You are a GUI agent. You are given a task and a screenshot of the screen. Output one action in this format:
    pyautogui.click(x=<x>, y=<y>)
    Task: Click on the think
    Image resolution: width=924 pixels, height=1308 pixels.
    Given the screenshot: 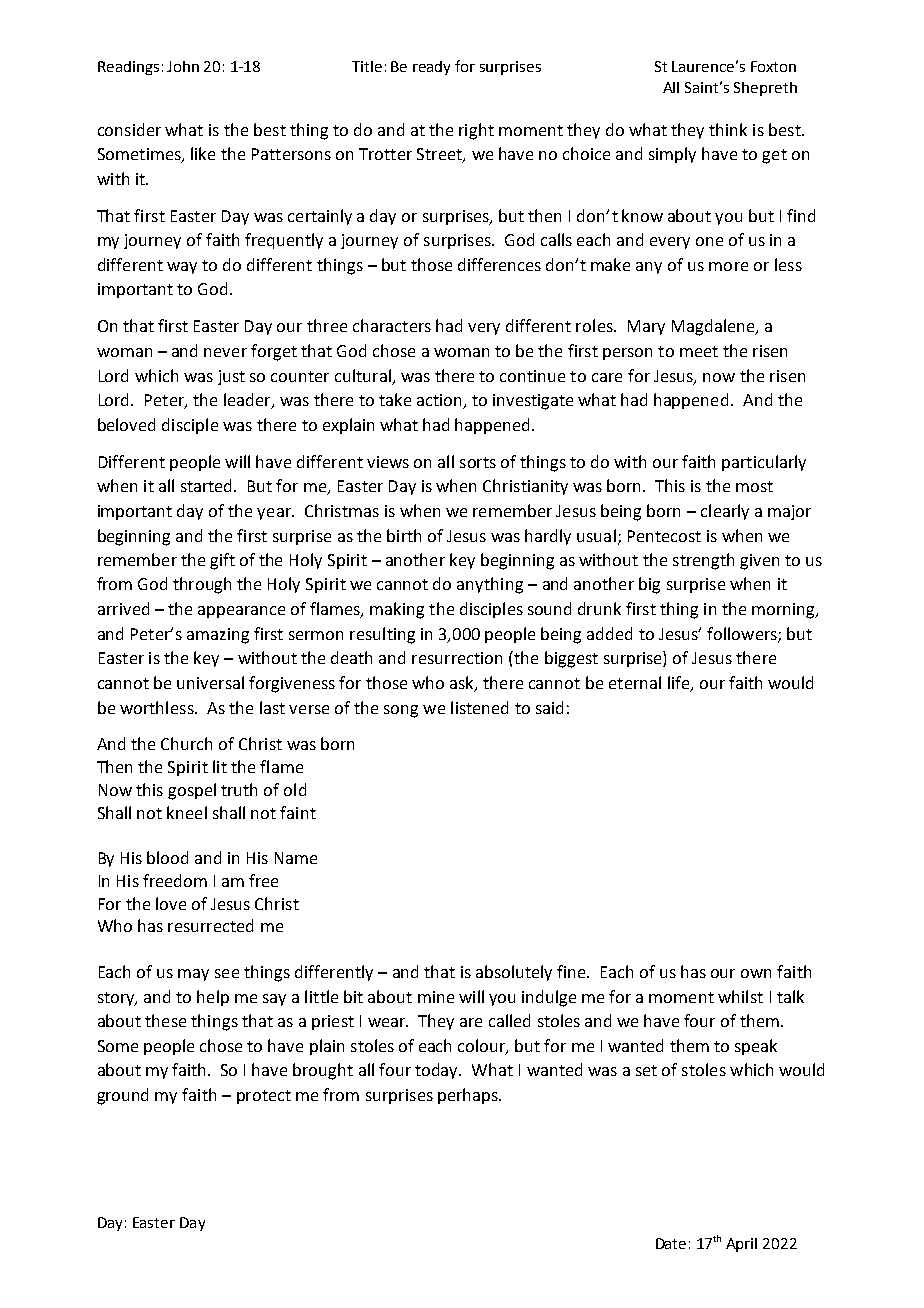 What is the action you would take?
    pyautogui.click(x=728, y=129)
